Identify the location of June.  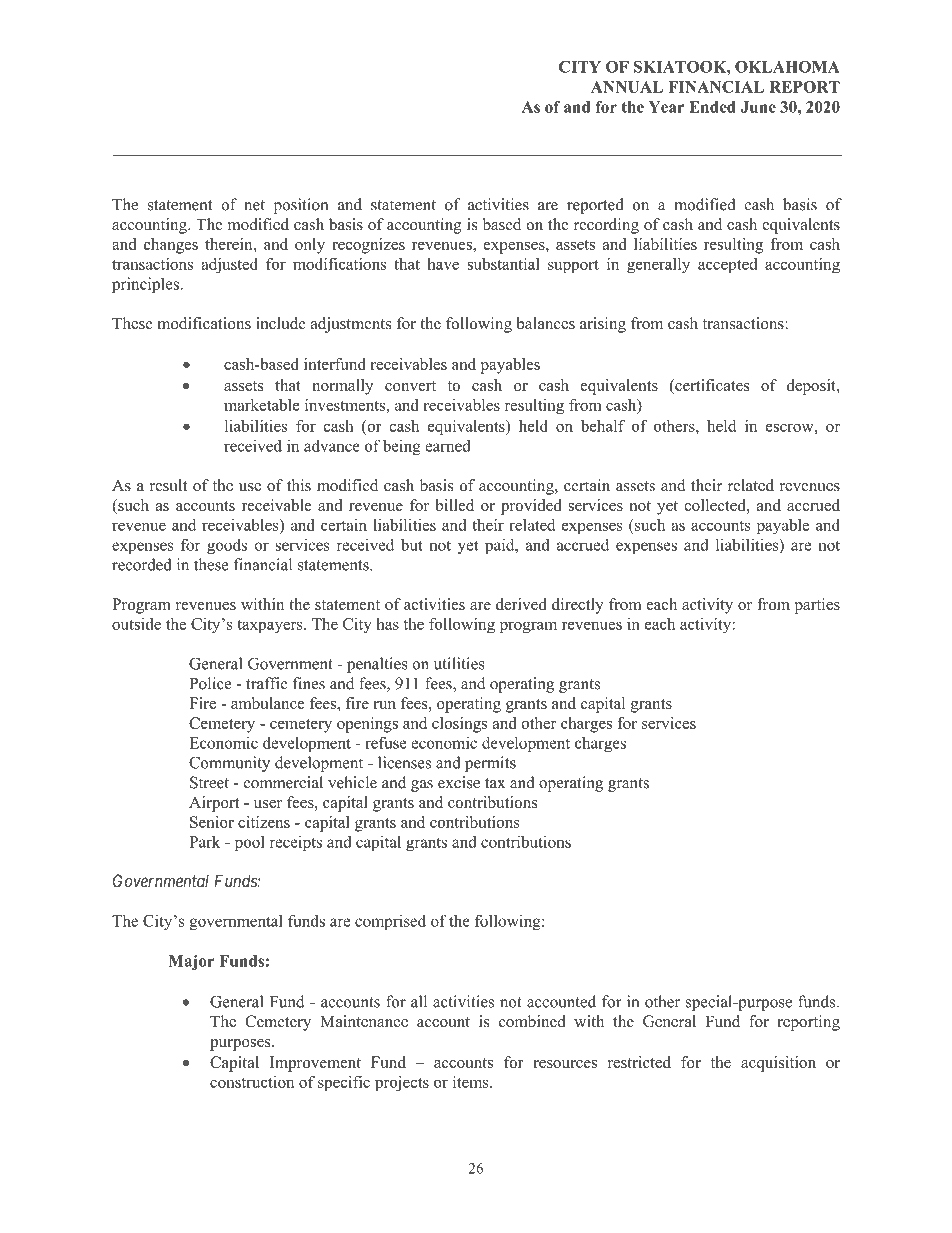
(758, 107).
